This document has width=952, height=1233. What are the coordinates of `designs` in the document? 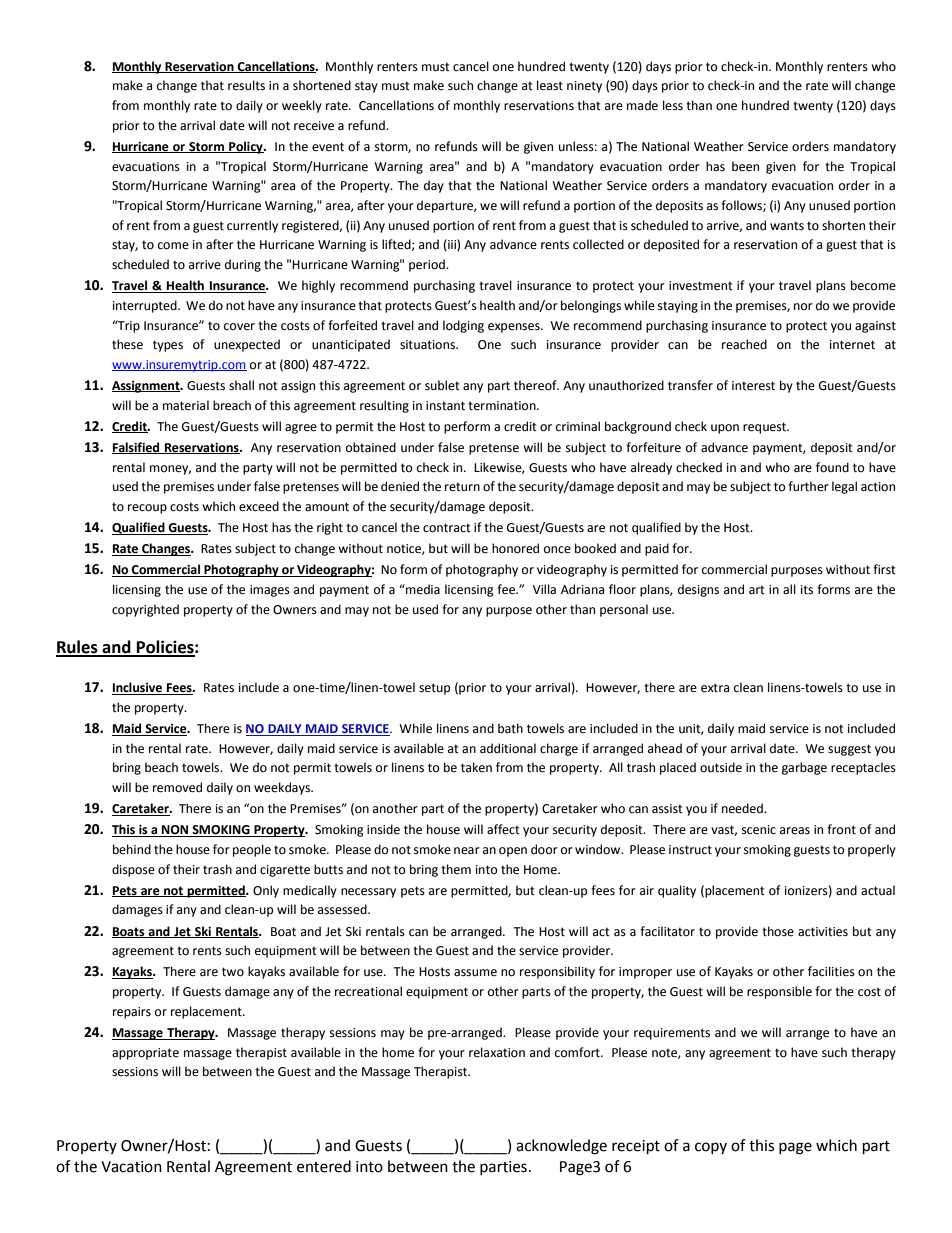 It's located at (698, 590).
